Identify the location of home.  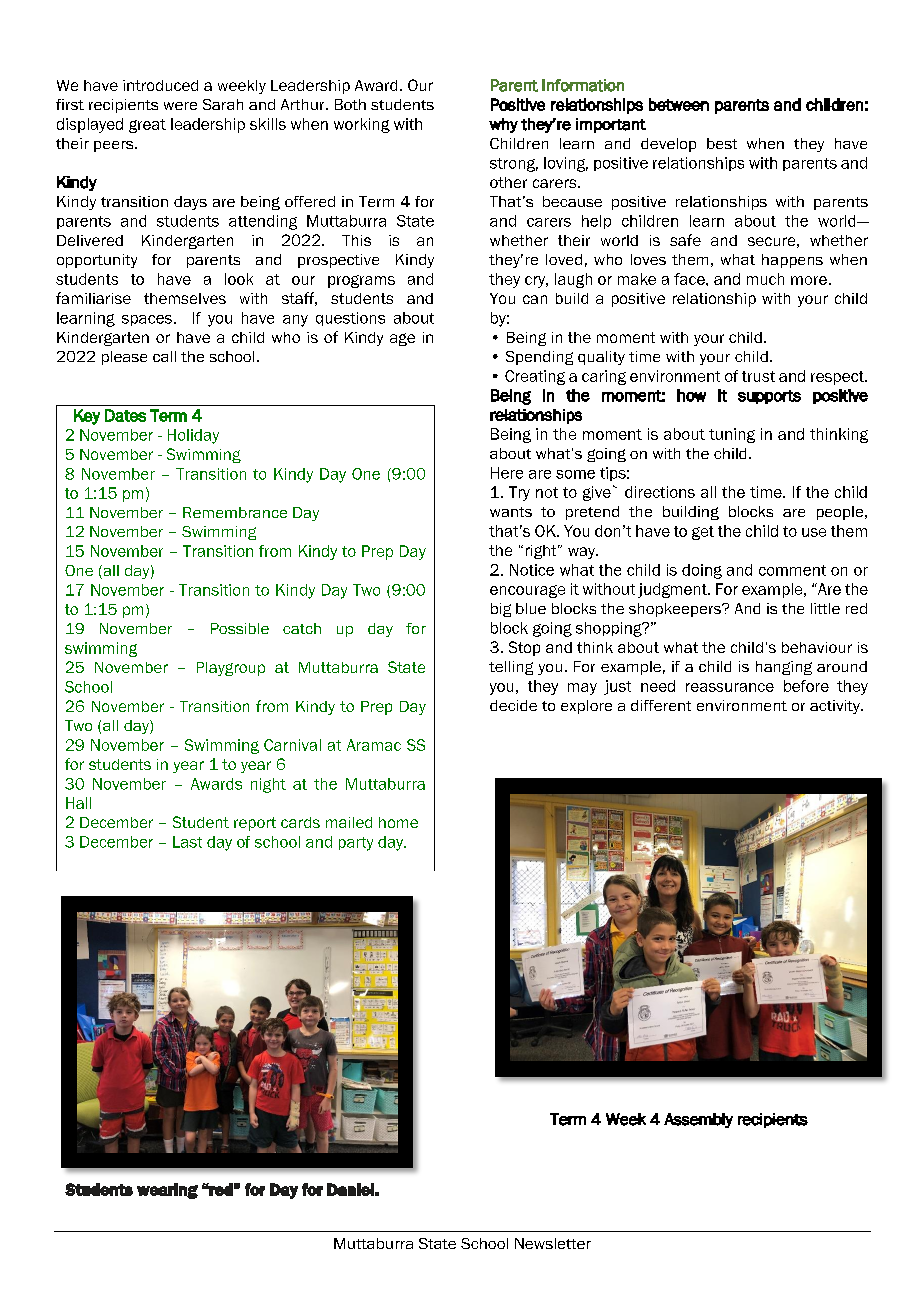
(398, 822).
